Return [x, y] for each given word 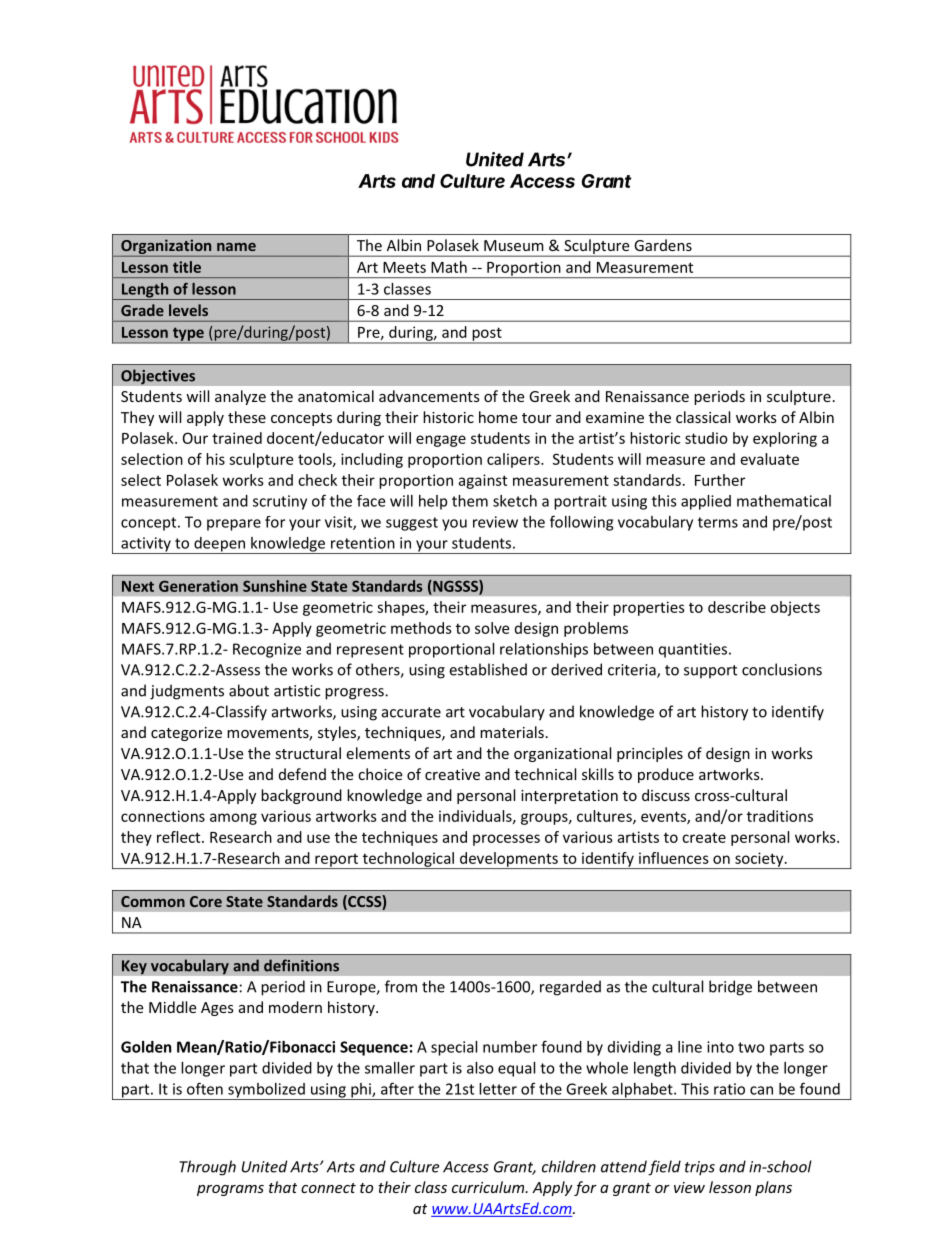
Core [206, 901]
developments [509, 860]
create [704, 837]
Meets [404, 267]
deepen [219, 545]
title [187, 267]
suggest [412, 524]
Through [207, 1168]
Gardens [663, 245]
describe [737, 607]
